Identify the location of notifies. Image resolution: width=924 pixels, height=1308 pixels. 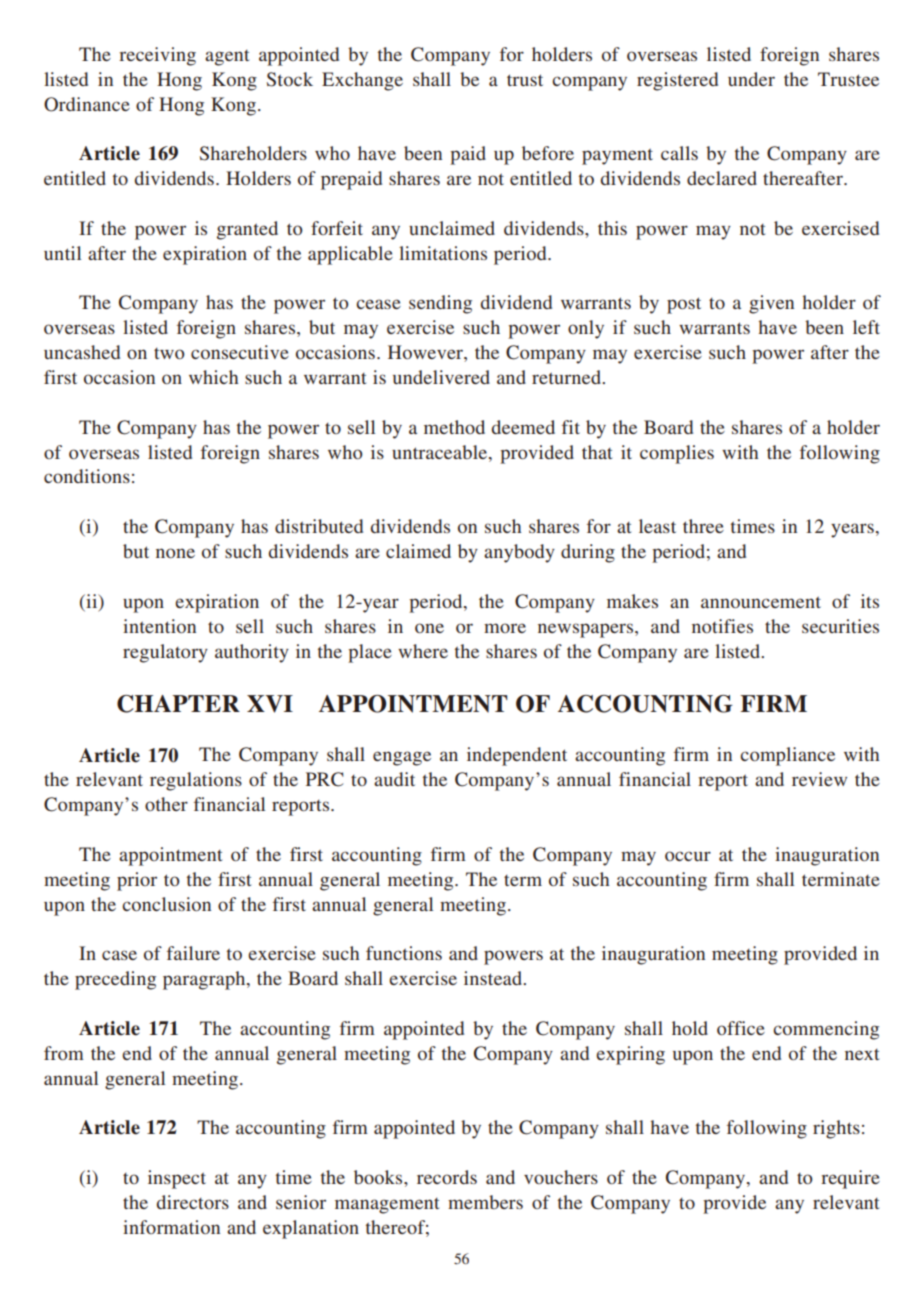
(722, 626).
